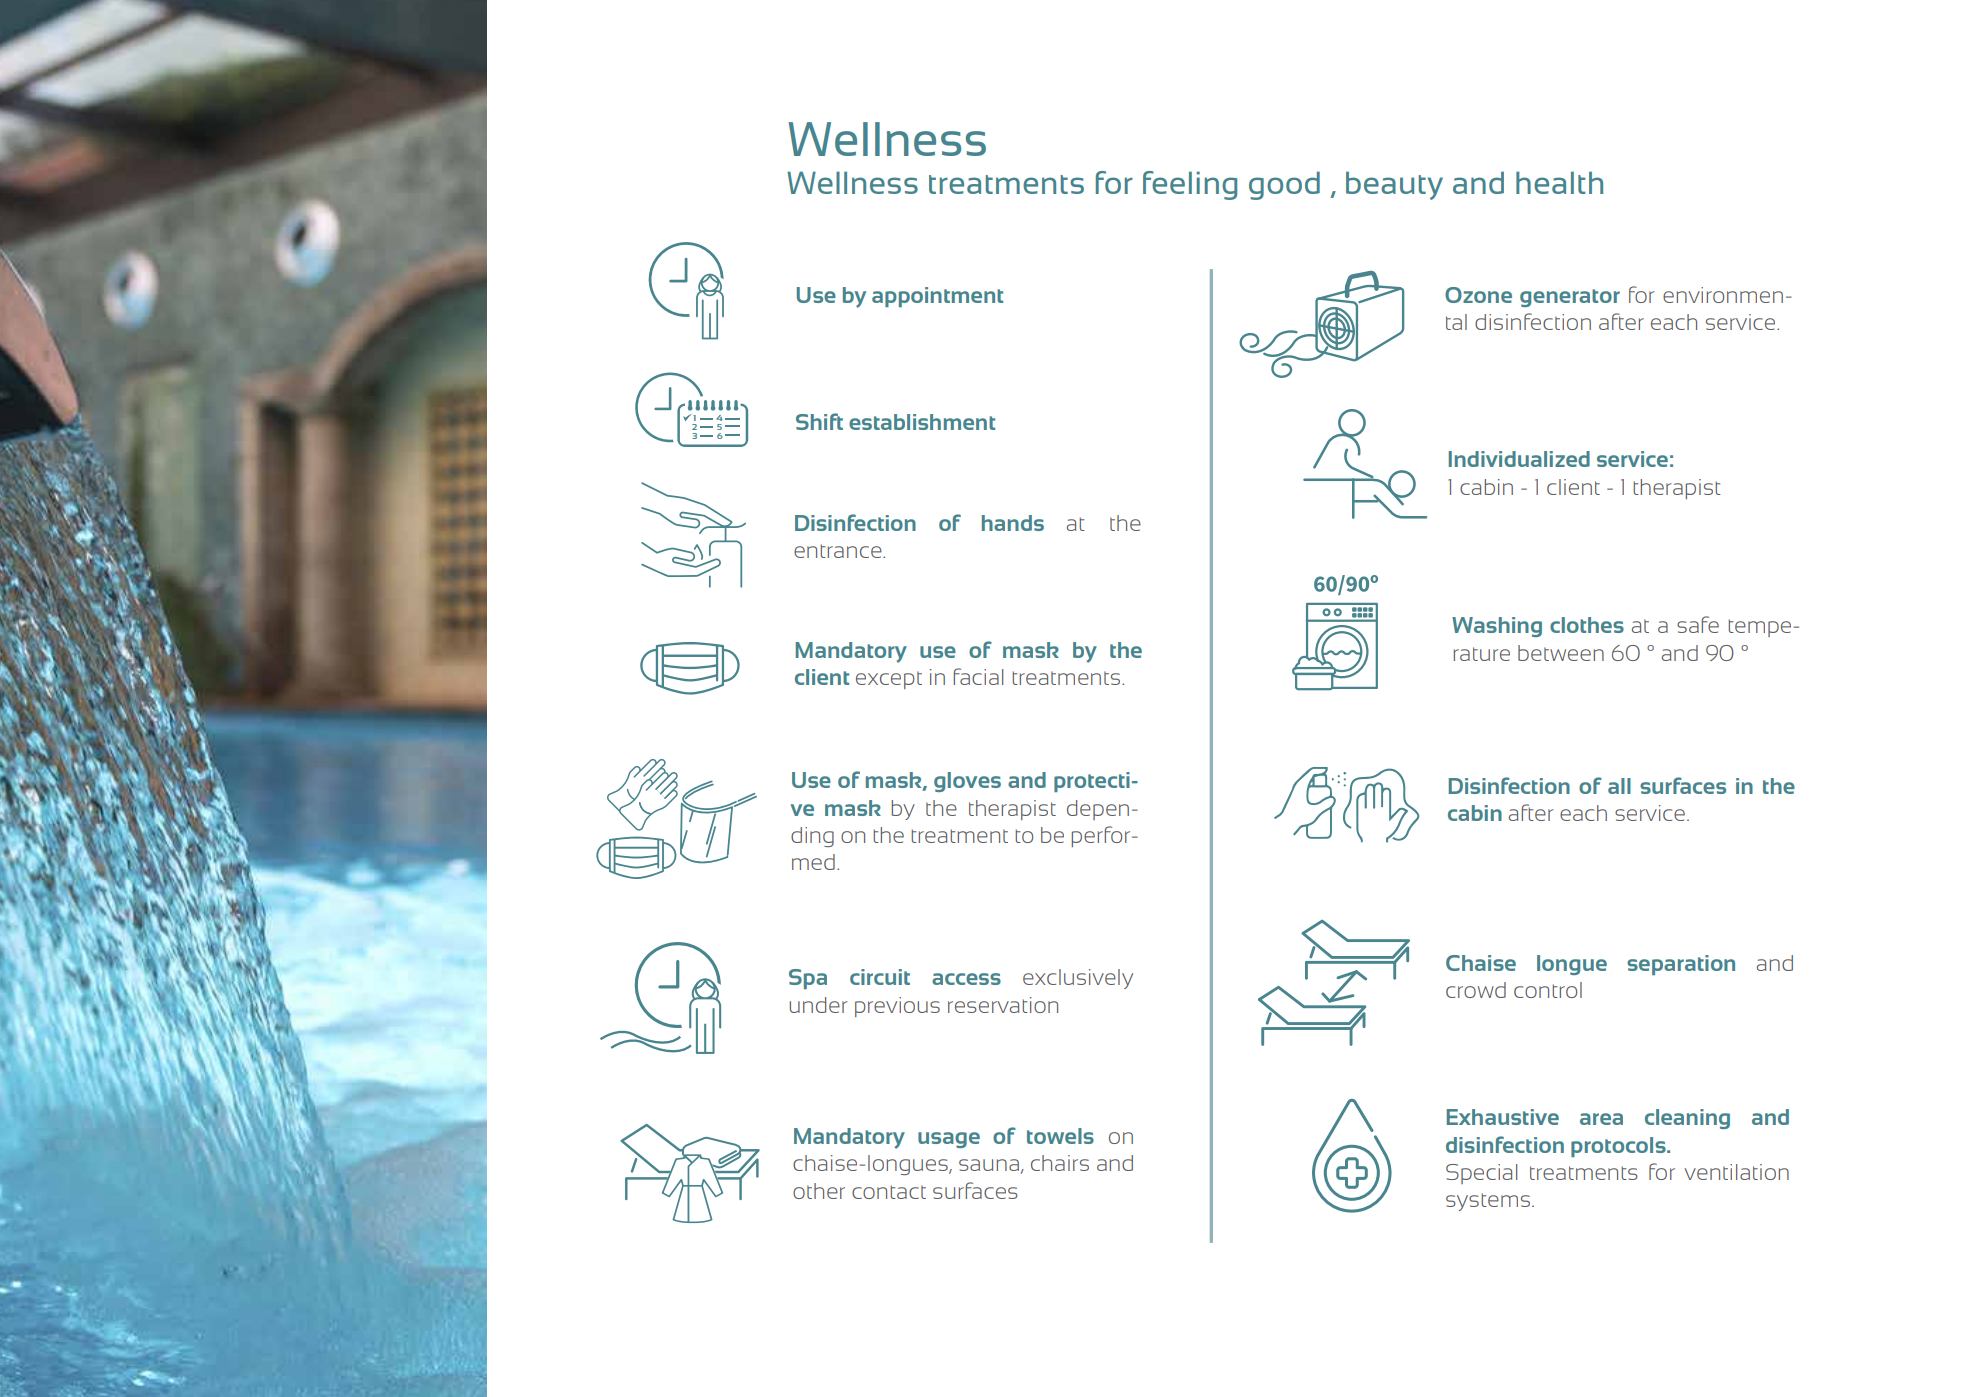  I want to click on appointment, so click(937, 297).
